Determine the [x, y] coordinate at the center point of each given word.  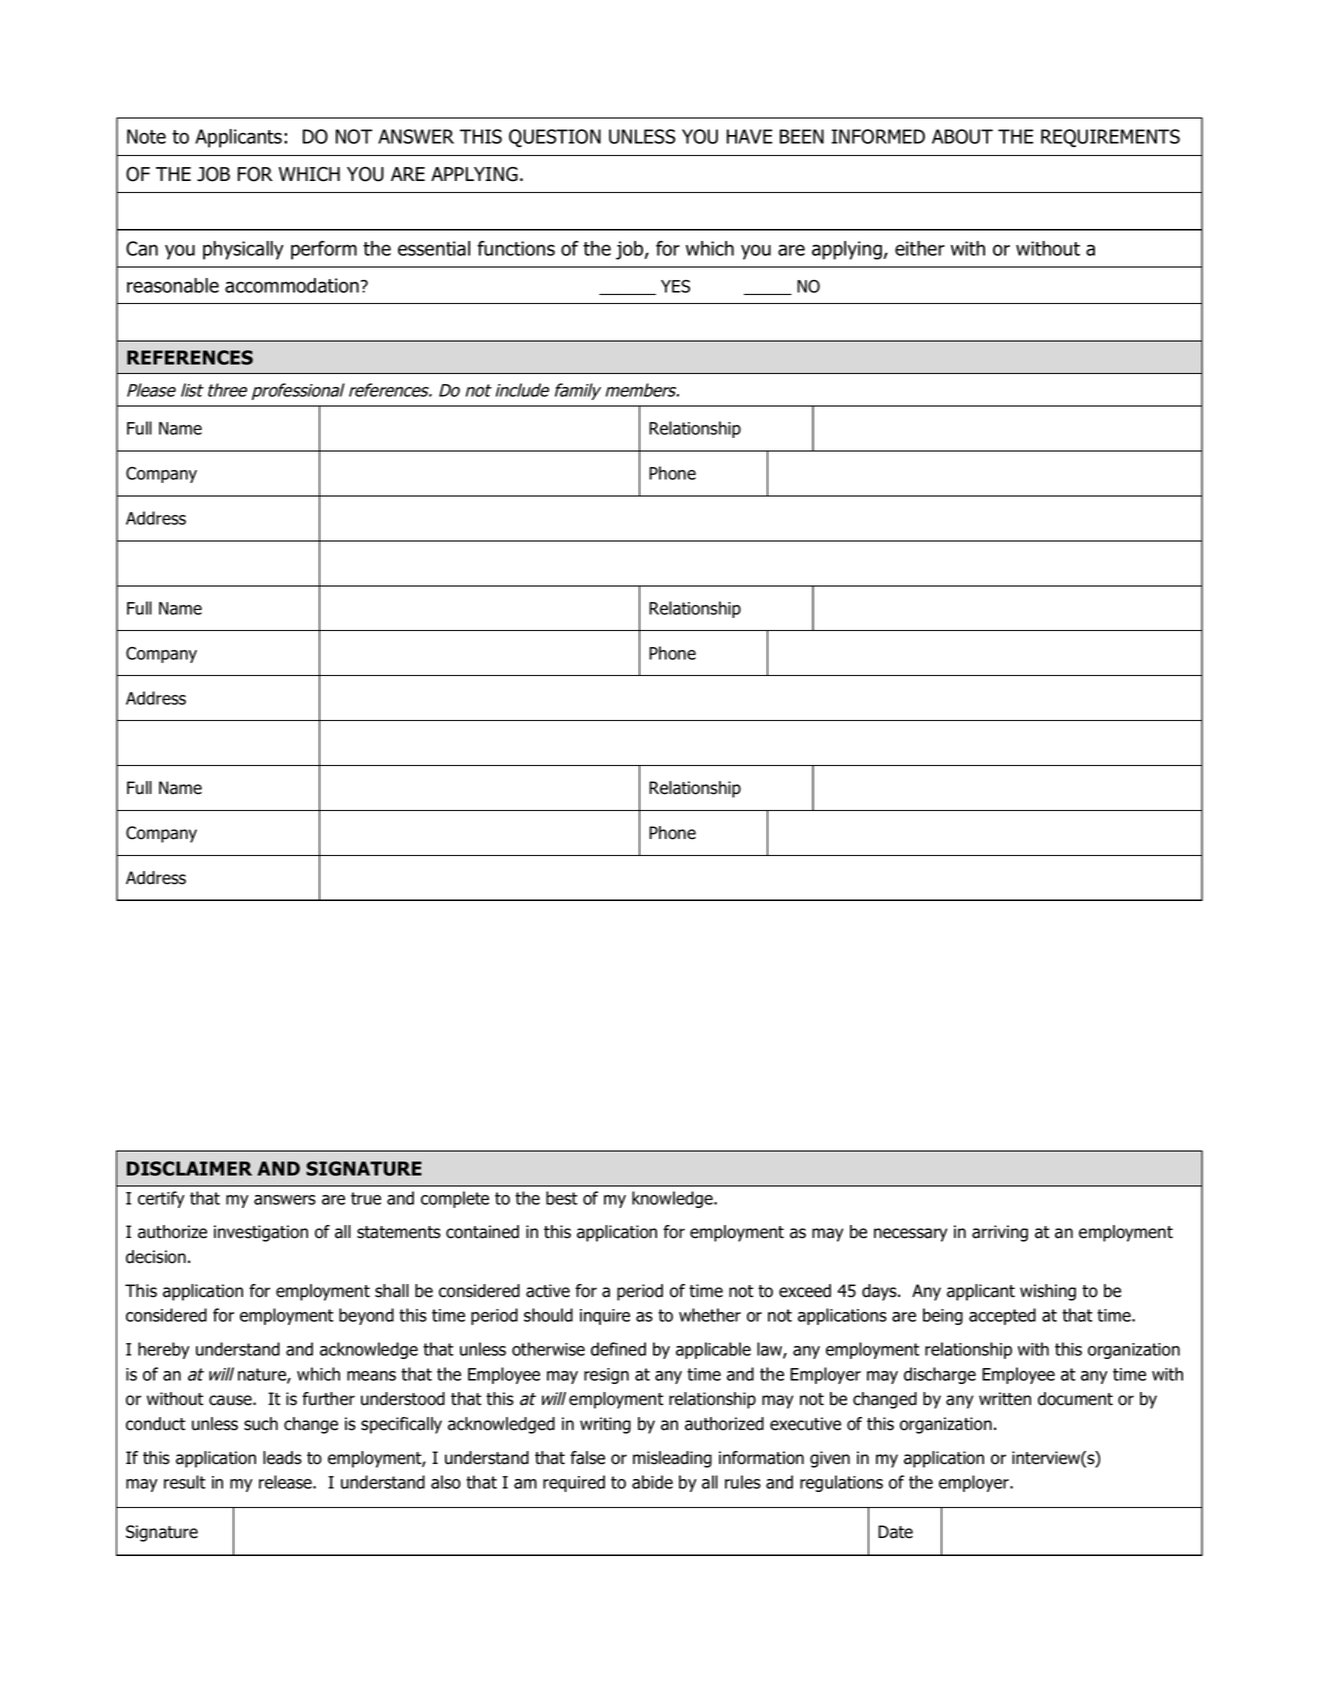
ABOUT [962, 136]
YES [675, 286]
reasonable [173, 285]
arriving [1000, 1233]
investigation [261, 1233]
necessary [910, 1235]
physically [243, 250]
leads [282, 1458]
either [920, 248]
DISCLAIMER [189, 1168]
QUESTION [555, 138]
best [562, 1198]
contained [482, 1232]
